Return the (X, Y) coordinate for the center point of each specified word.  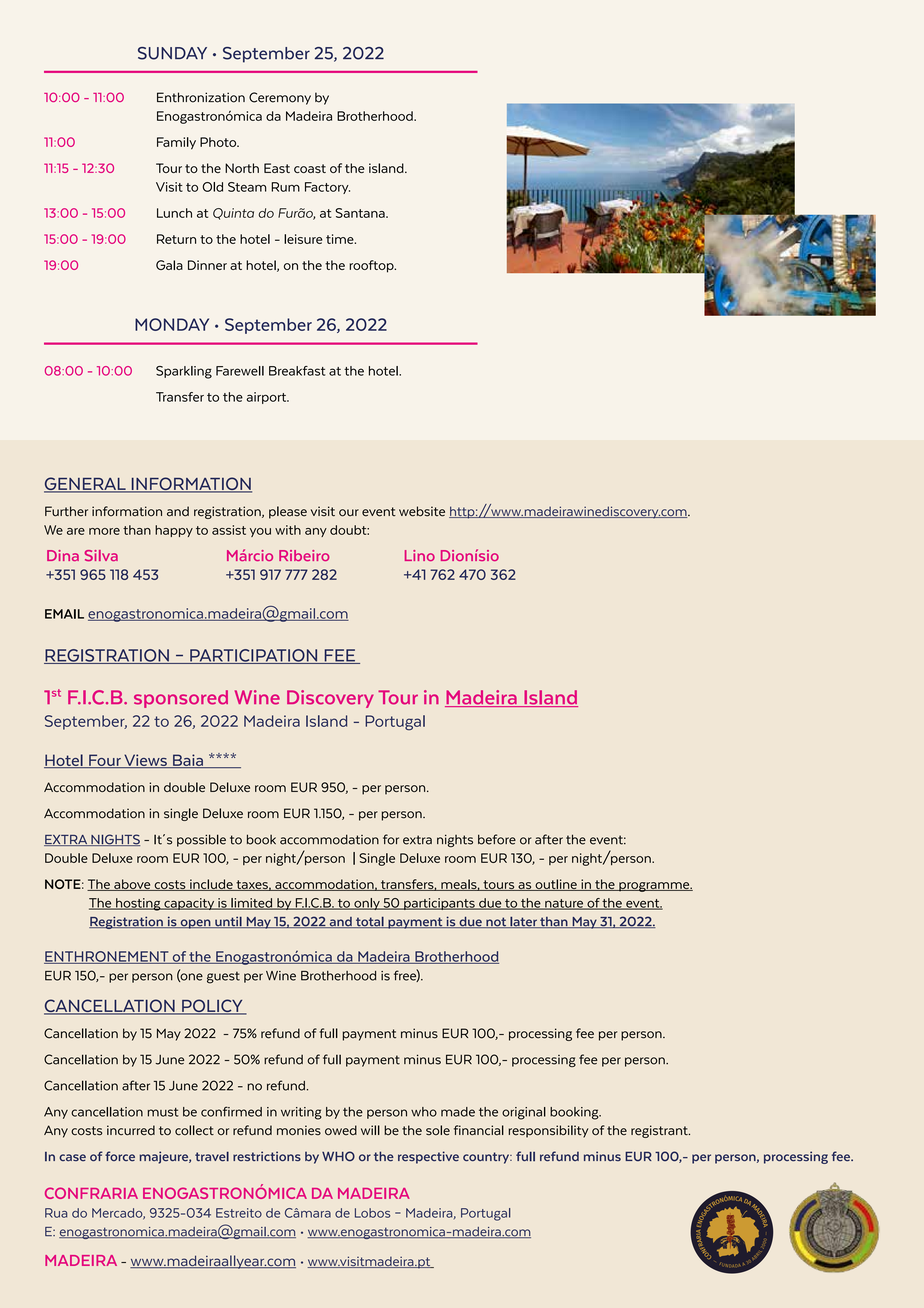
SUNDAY (172, 53)
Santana (361, 213)
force (120, 1156)
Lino (420, 555)
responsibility (549, 1131)
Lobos (372, 1213)
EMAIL (64, 614)
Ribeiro (304, 555)
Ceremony (280, 98)
